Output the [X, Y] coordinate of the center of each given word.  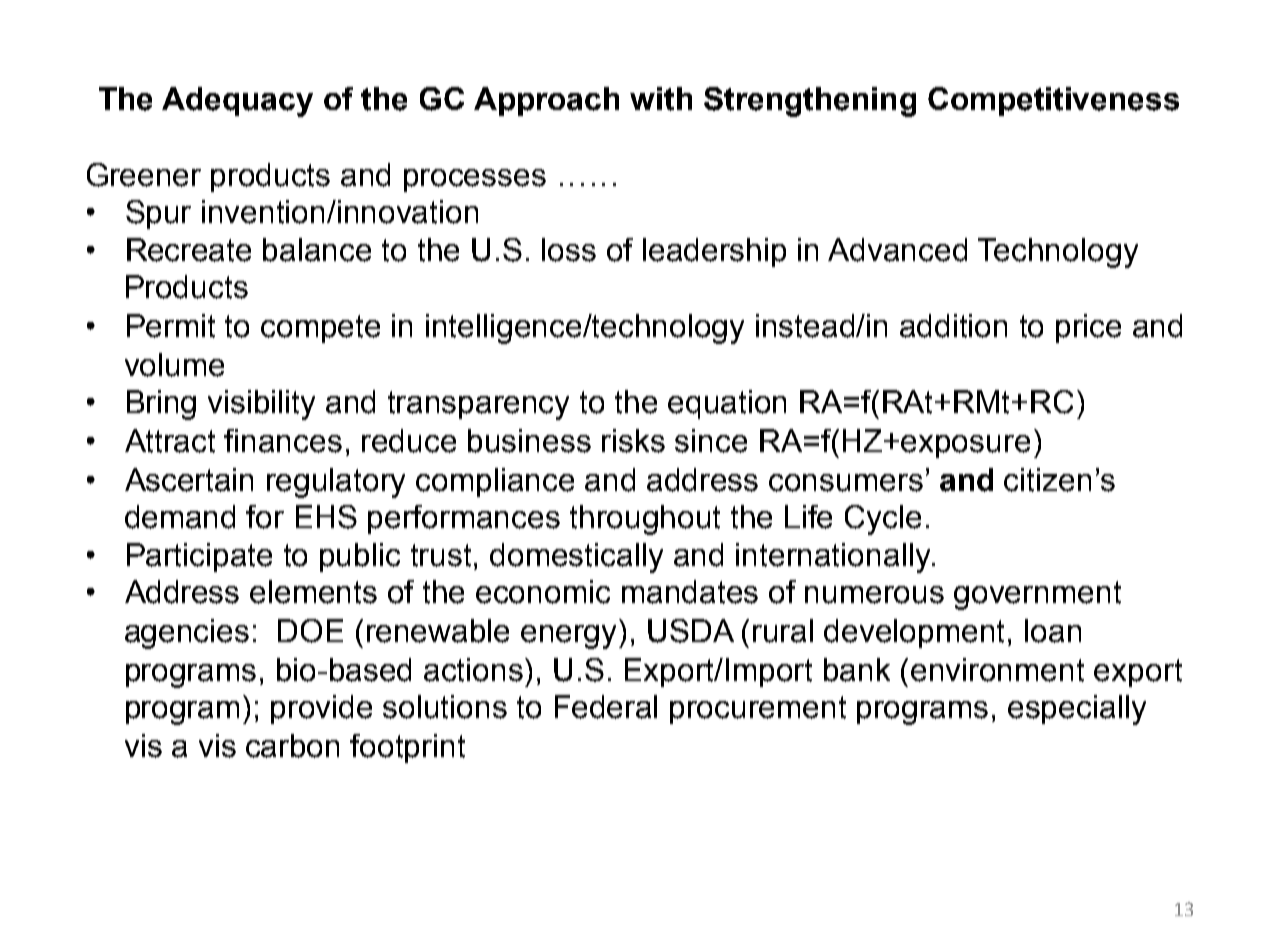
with [661, 99]
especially [1077, 710]
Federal [606, 707]
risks [633, 441]
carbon [292, 746]
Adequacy [237, 102]
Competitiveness [1053, 101]
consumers [846, 483]
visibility [261, 405]
